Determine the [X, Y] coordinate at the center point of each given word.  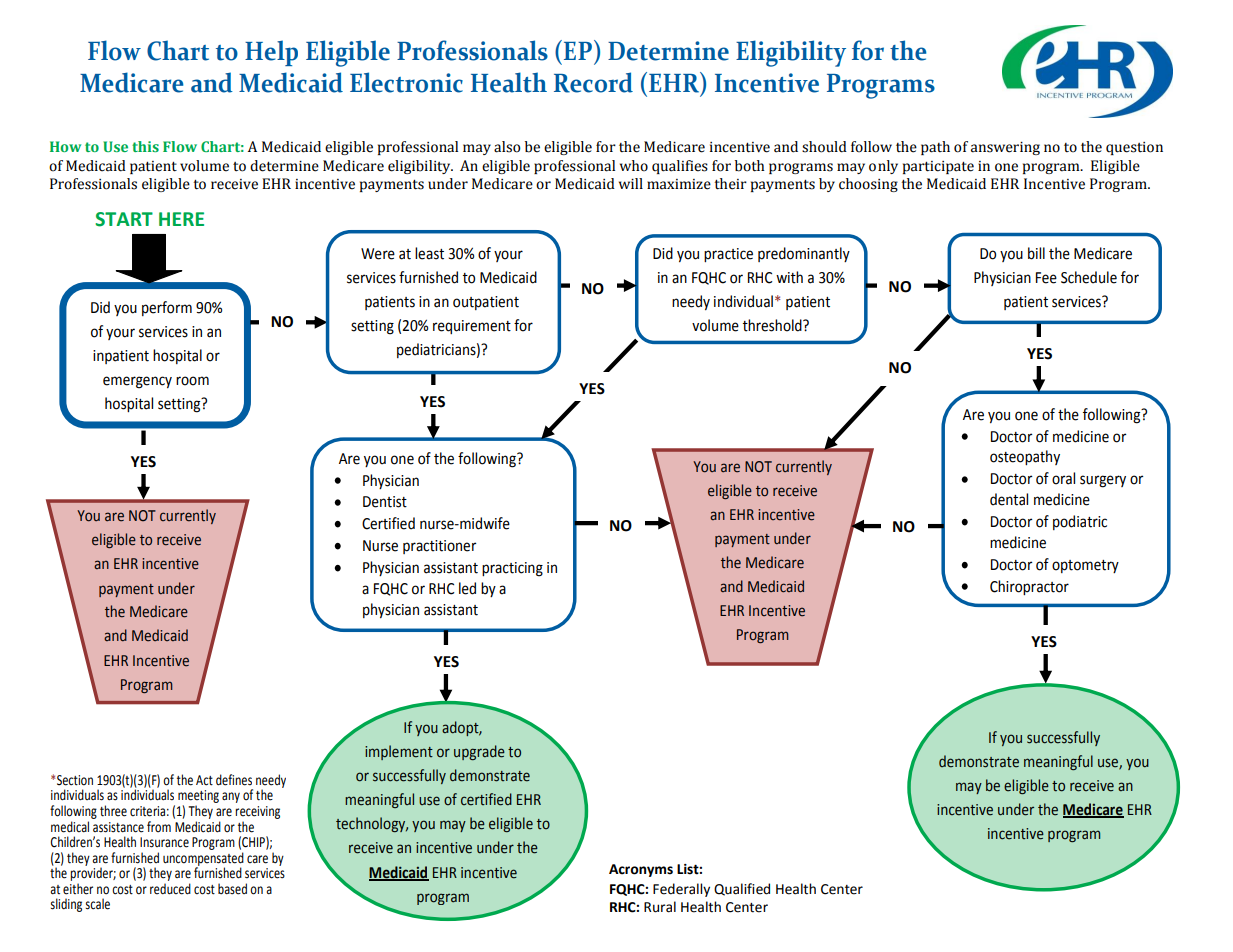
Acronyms [641, 870]
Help [271, 53]
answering [1005, 148]
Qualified [742, 889]
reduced [170, 889]
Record [593, 82]
